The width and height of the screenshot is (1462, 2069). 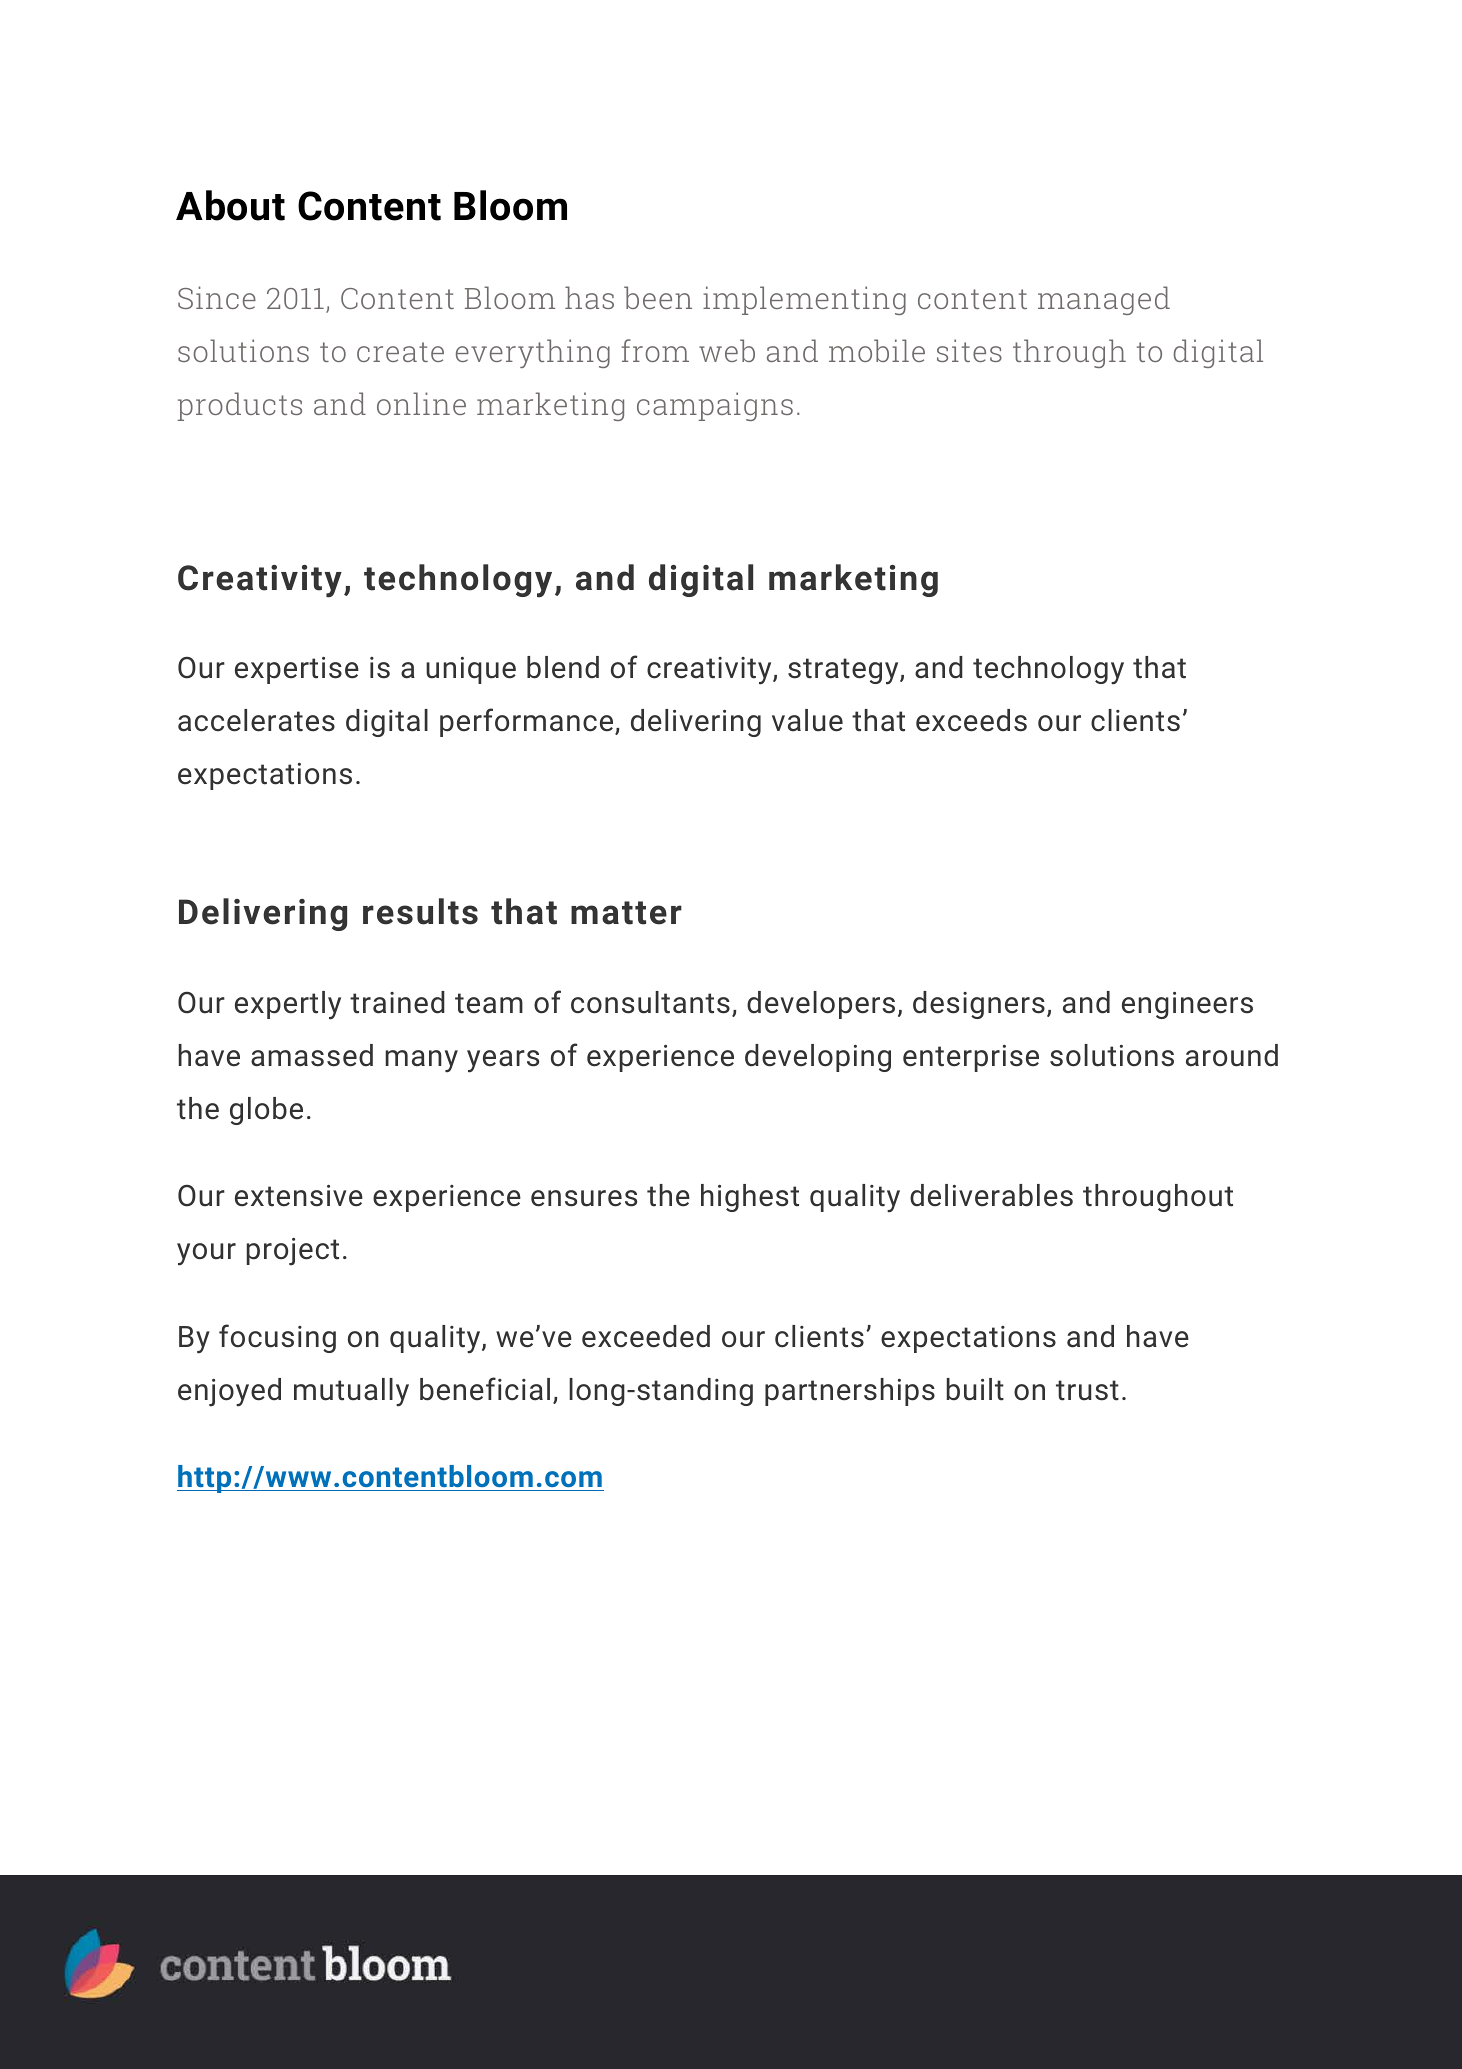 What do you see at coordinates (658, 297) in the screenshot?
I see `been` at bounding box center [658, 297].
